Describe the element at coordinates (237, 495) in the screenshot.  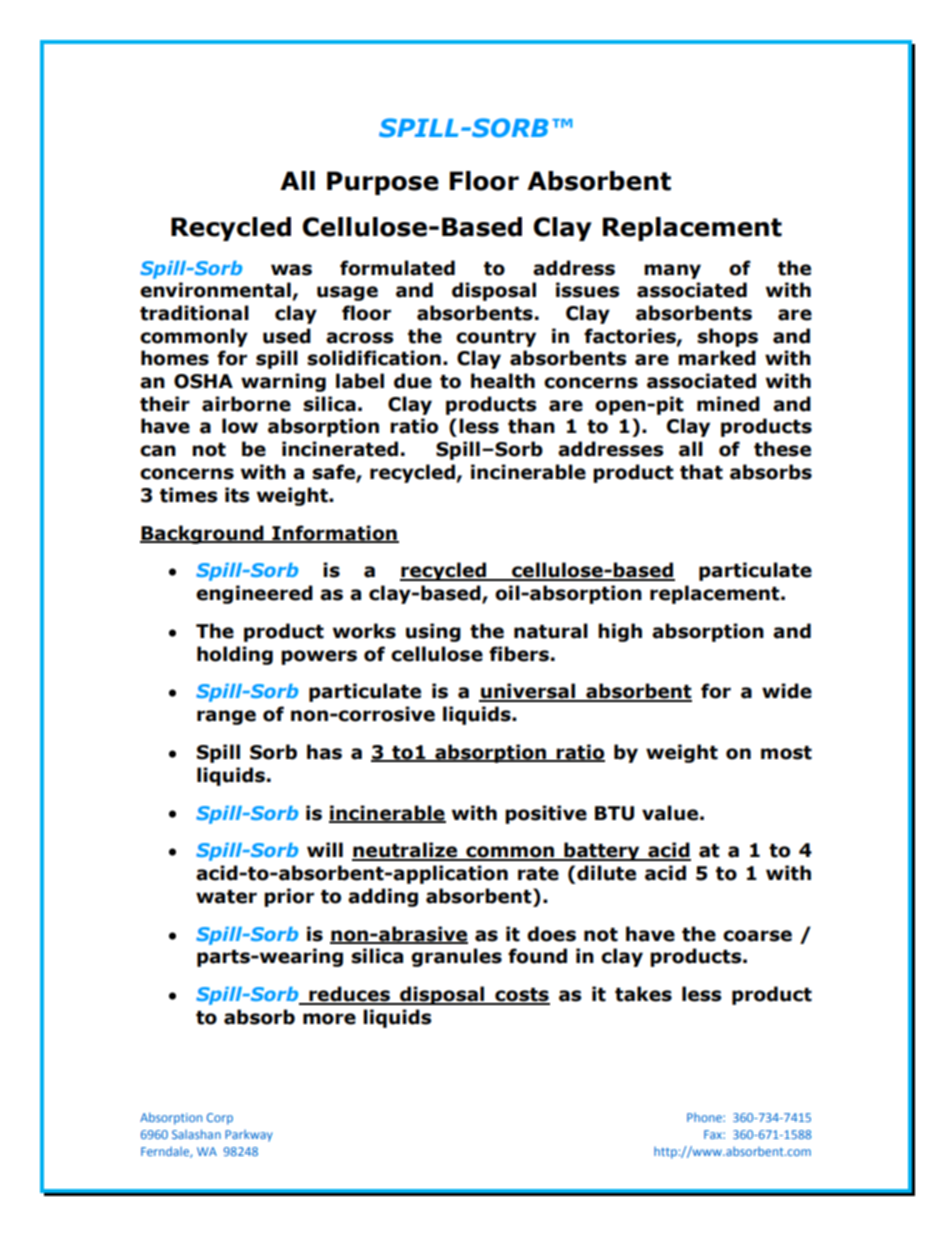
I see `its` at that location.
